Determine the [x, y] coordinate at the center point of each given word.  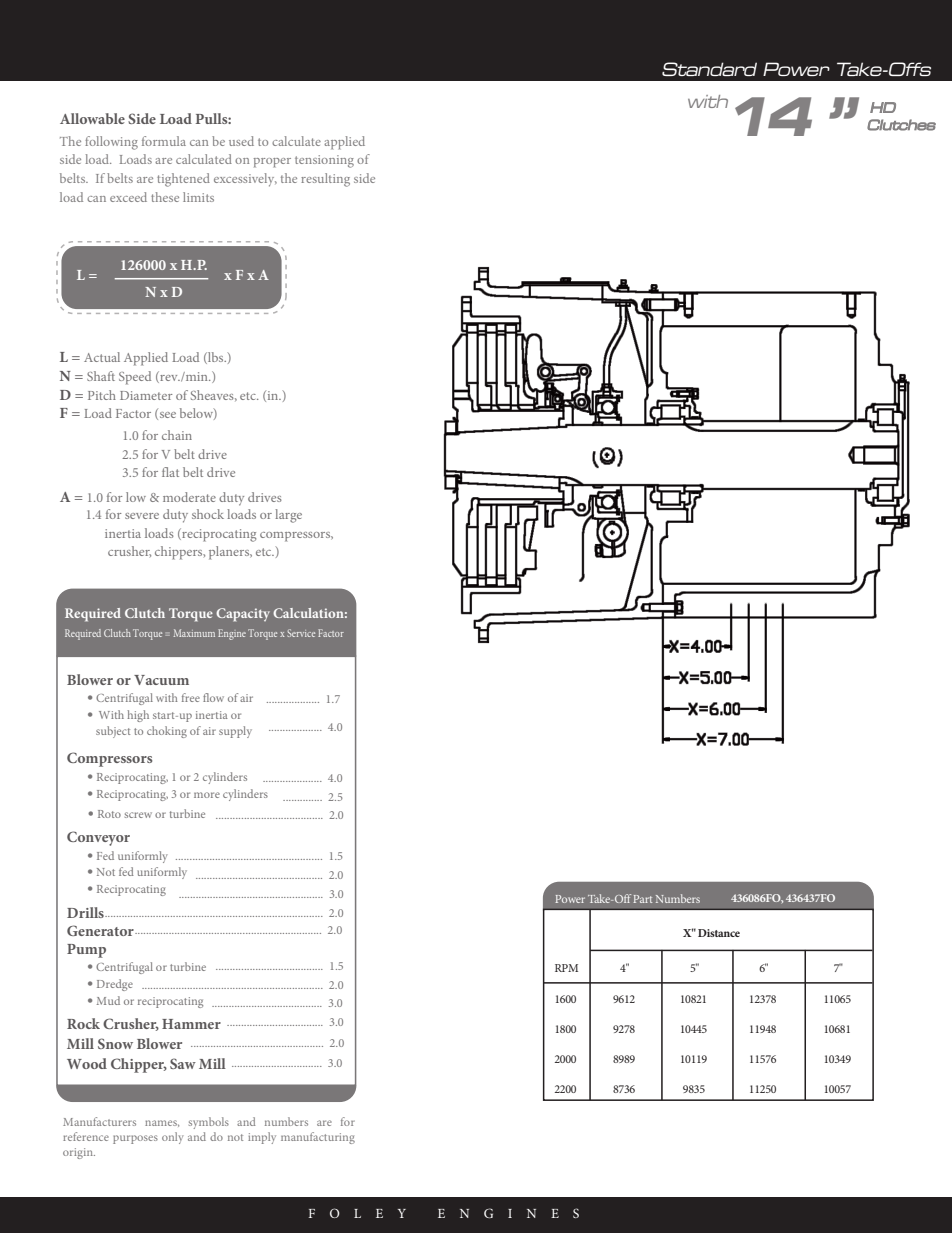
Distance [719, 933]
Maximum [194, 633]
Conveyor [98, 838]
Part [642, 899]
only [173, 1138]
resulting [325, 180]
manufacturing [318, 1138]
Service [301, 633]
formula [164, 141]
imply [262, 1138]
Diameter [146, 395]
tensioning [324, 161]
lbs [216, 358]
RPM [566, 968]
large [288, 516]
